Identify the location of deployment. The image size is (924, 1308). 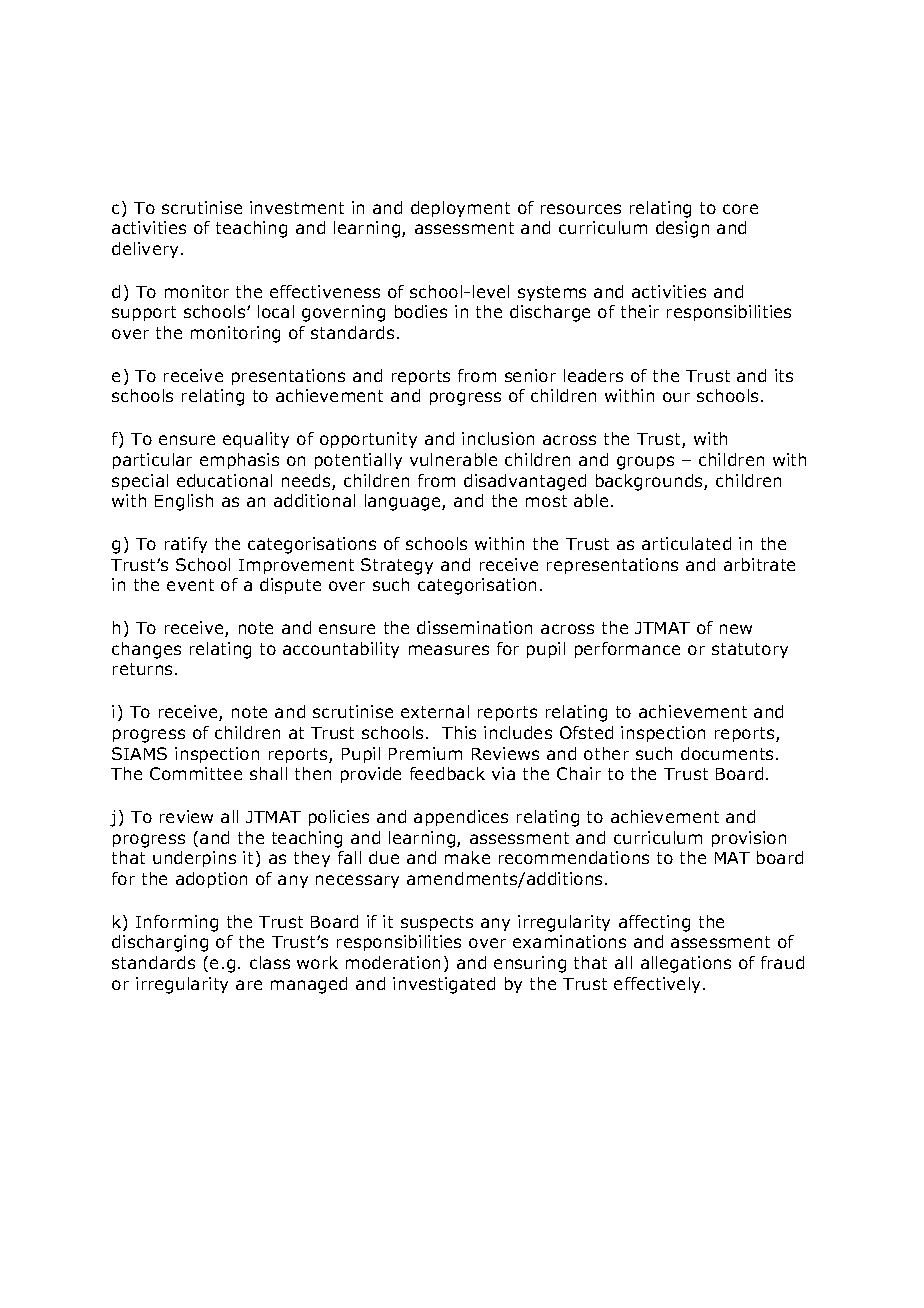
(460, 209).
